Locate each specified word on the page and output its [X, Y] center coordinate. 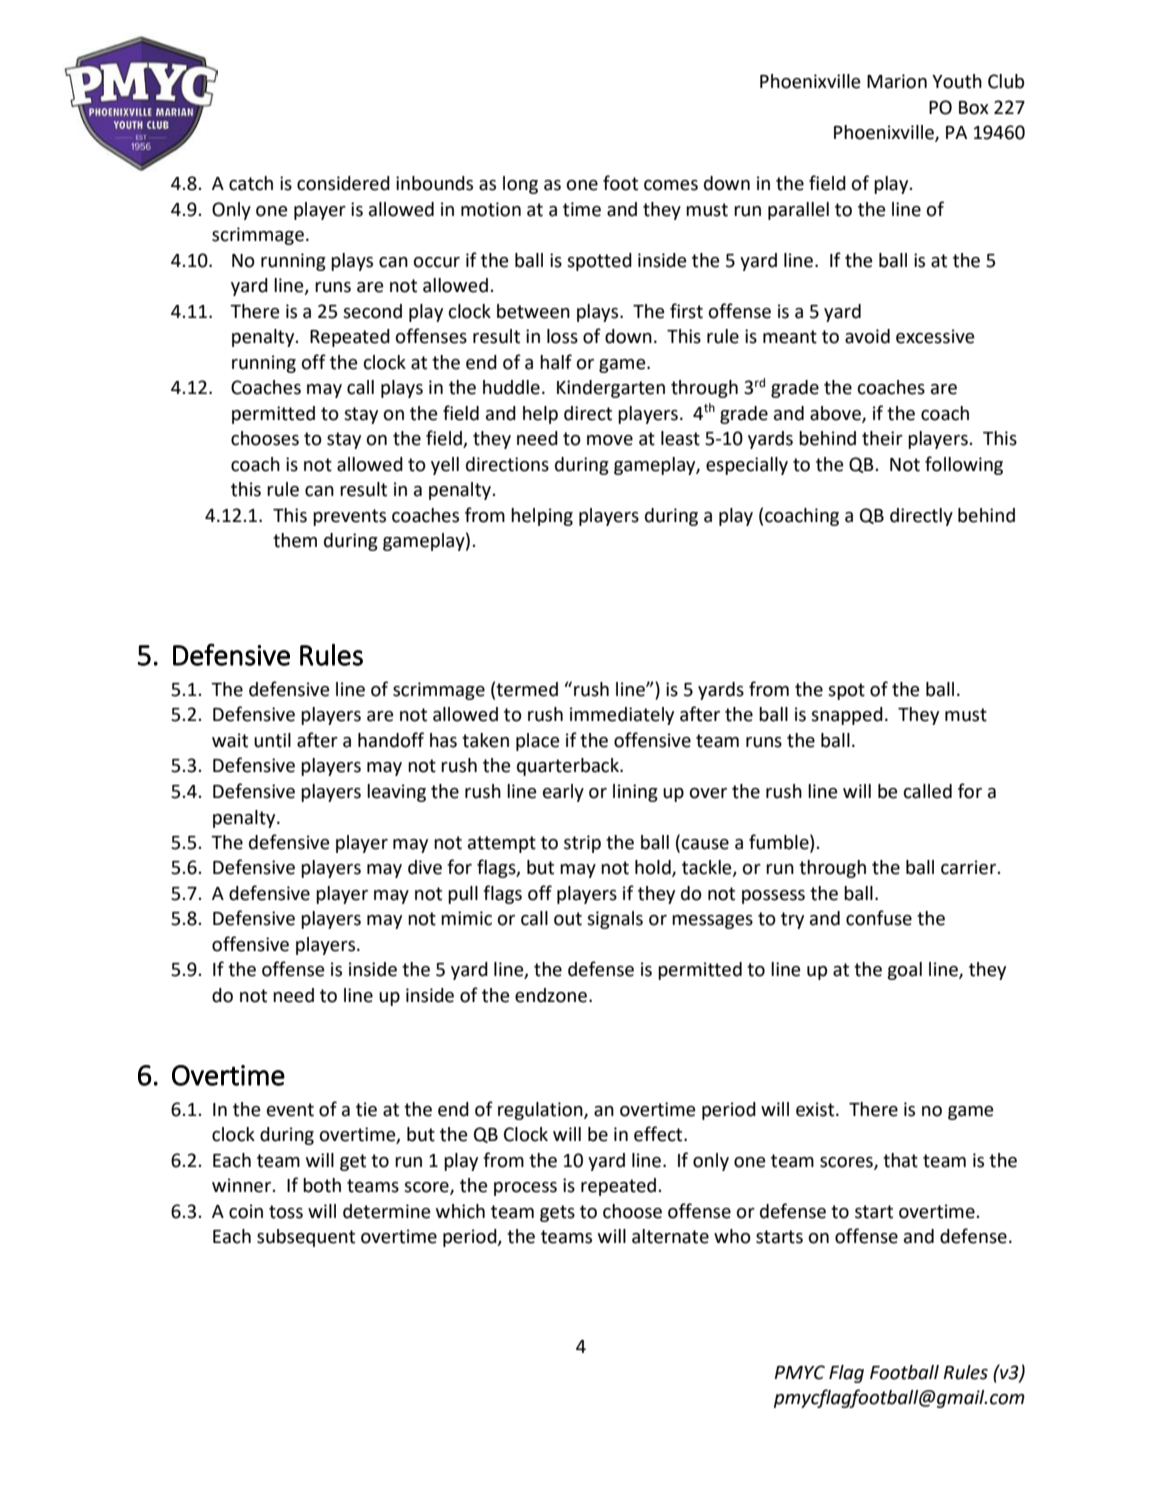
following [964, 465]
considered [343, 183]
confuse [879, 918]
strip [582, 844]
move [610, 440]
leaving [396, 793]
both [322, 1185]
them [295, 540]
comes [671, 185]
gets [557, 1213]
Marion [897, 81]
